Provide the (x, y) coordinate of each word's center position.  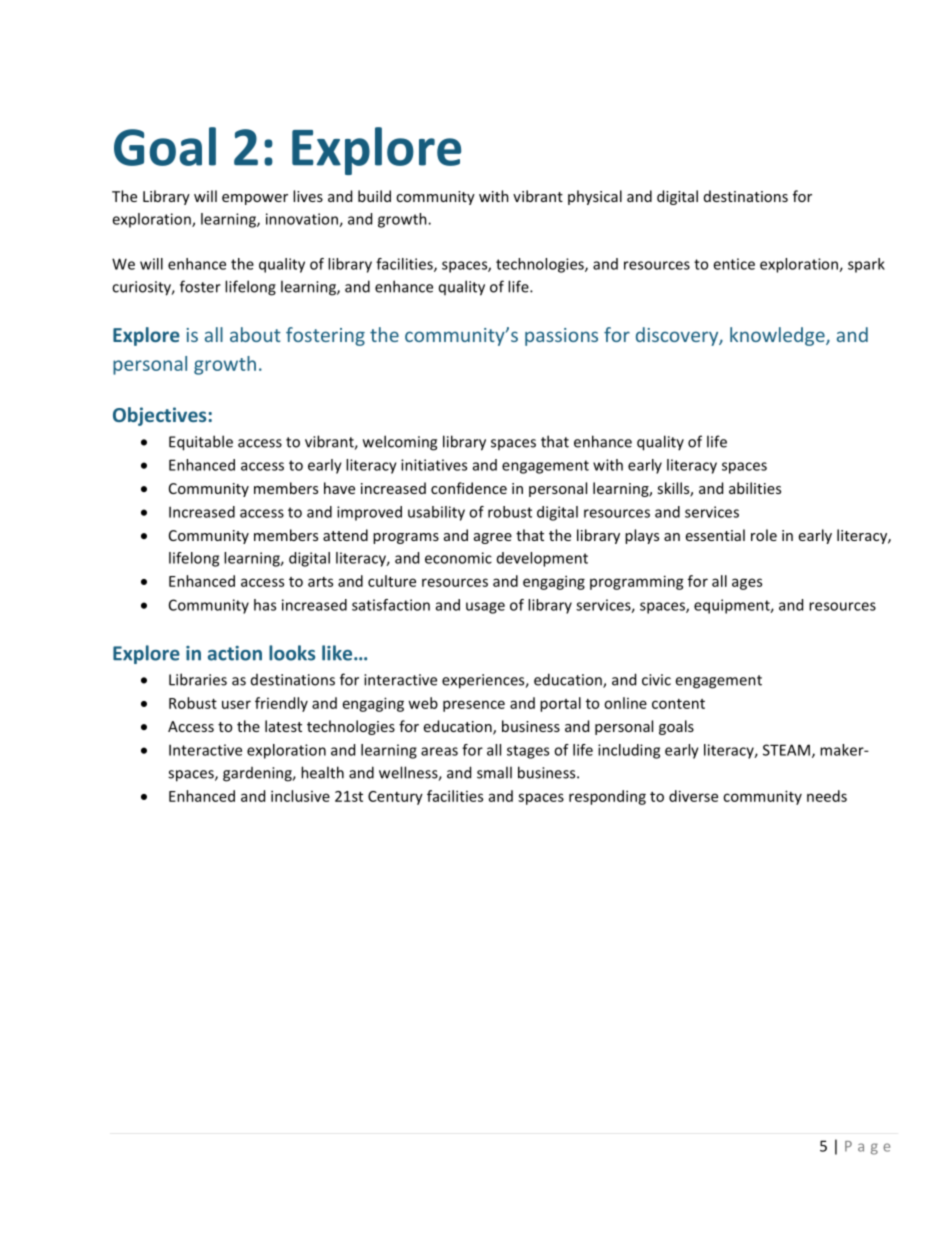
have (339, 488)
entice (734, 264)
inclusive (300, 796)
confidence (469, 488)
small (494, 772)
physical (595, 197)
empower (255, 199)
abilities (755, 488)
